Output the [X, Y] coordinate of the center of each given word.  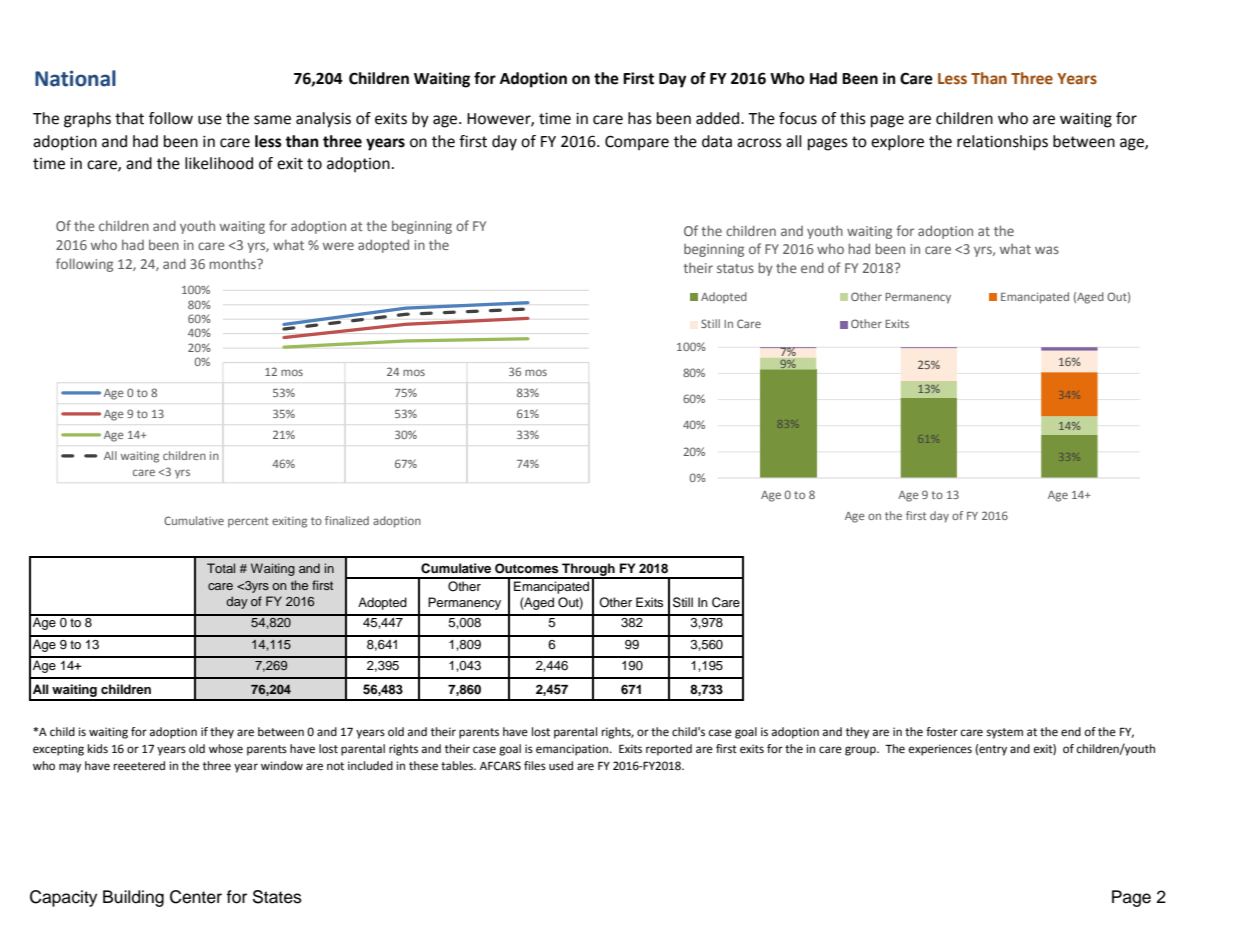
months [234, 264]
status [735, 268]
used [561, 766]
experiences [940, 750]
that [129, 118]
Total [221, 568]
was [1047, 250]
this [853, 118]
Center [196, 897]
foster [942, 732]
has [640, 118]
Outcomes [526, 568]
